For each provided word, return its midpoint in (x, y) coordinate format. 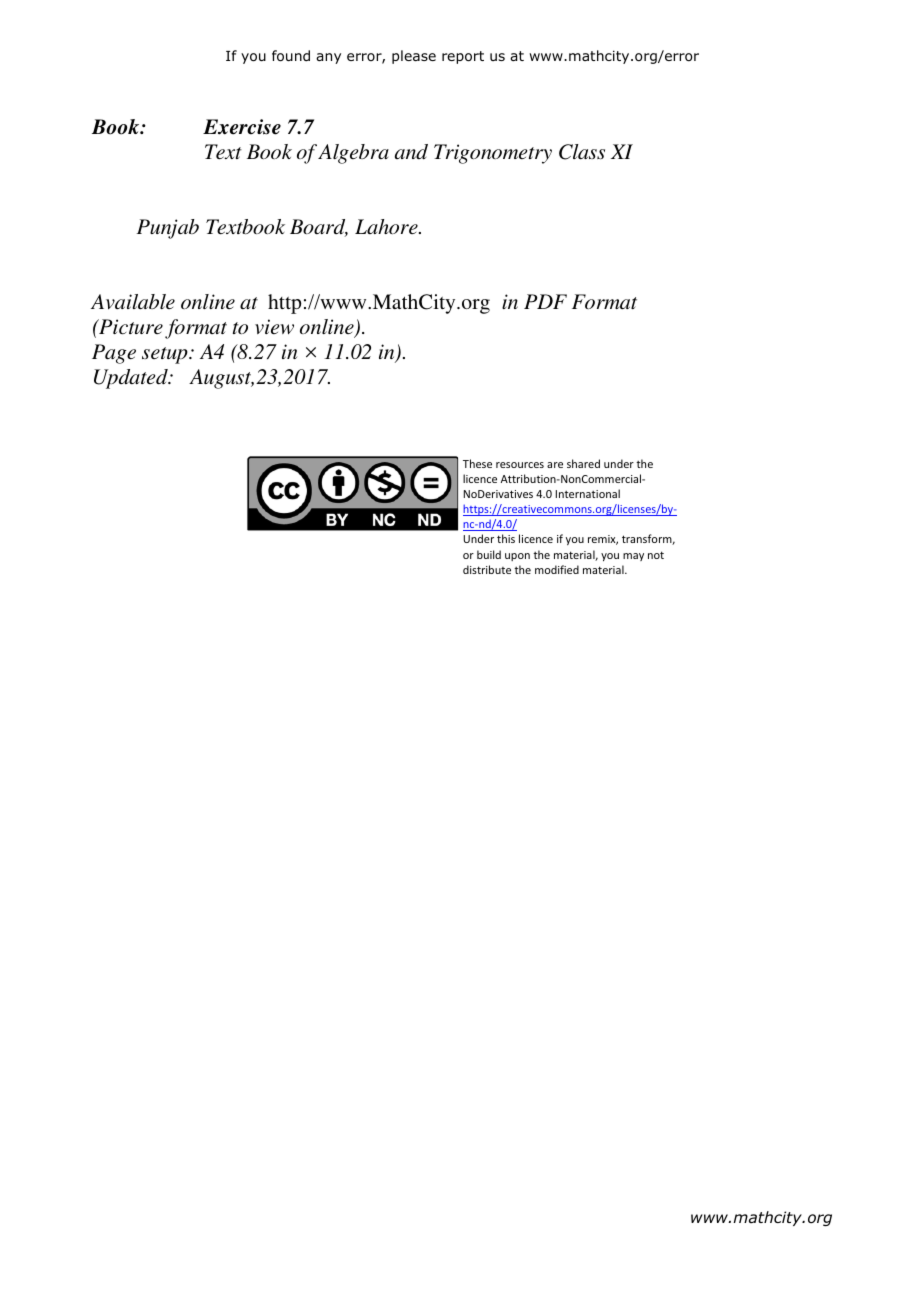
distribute (487, 569)
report (463, 57)
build (489, 554)
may (633, 557)
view (274, 326)
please (414, 57)
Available (133, 301)
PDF (545, 301)
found (291, 56)
